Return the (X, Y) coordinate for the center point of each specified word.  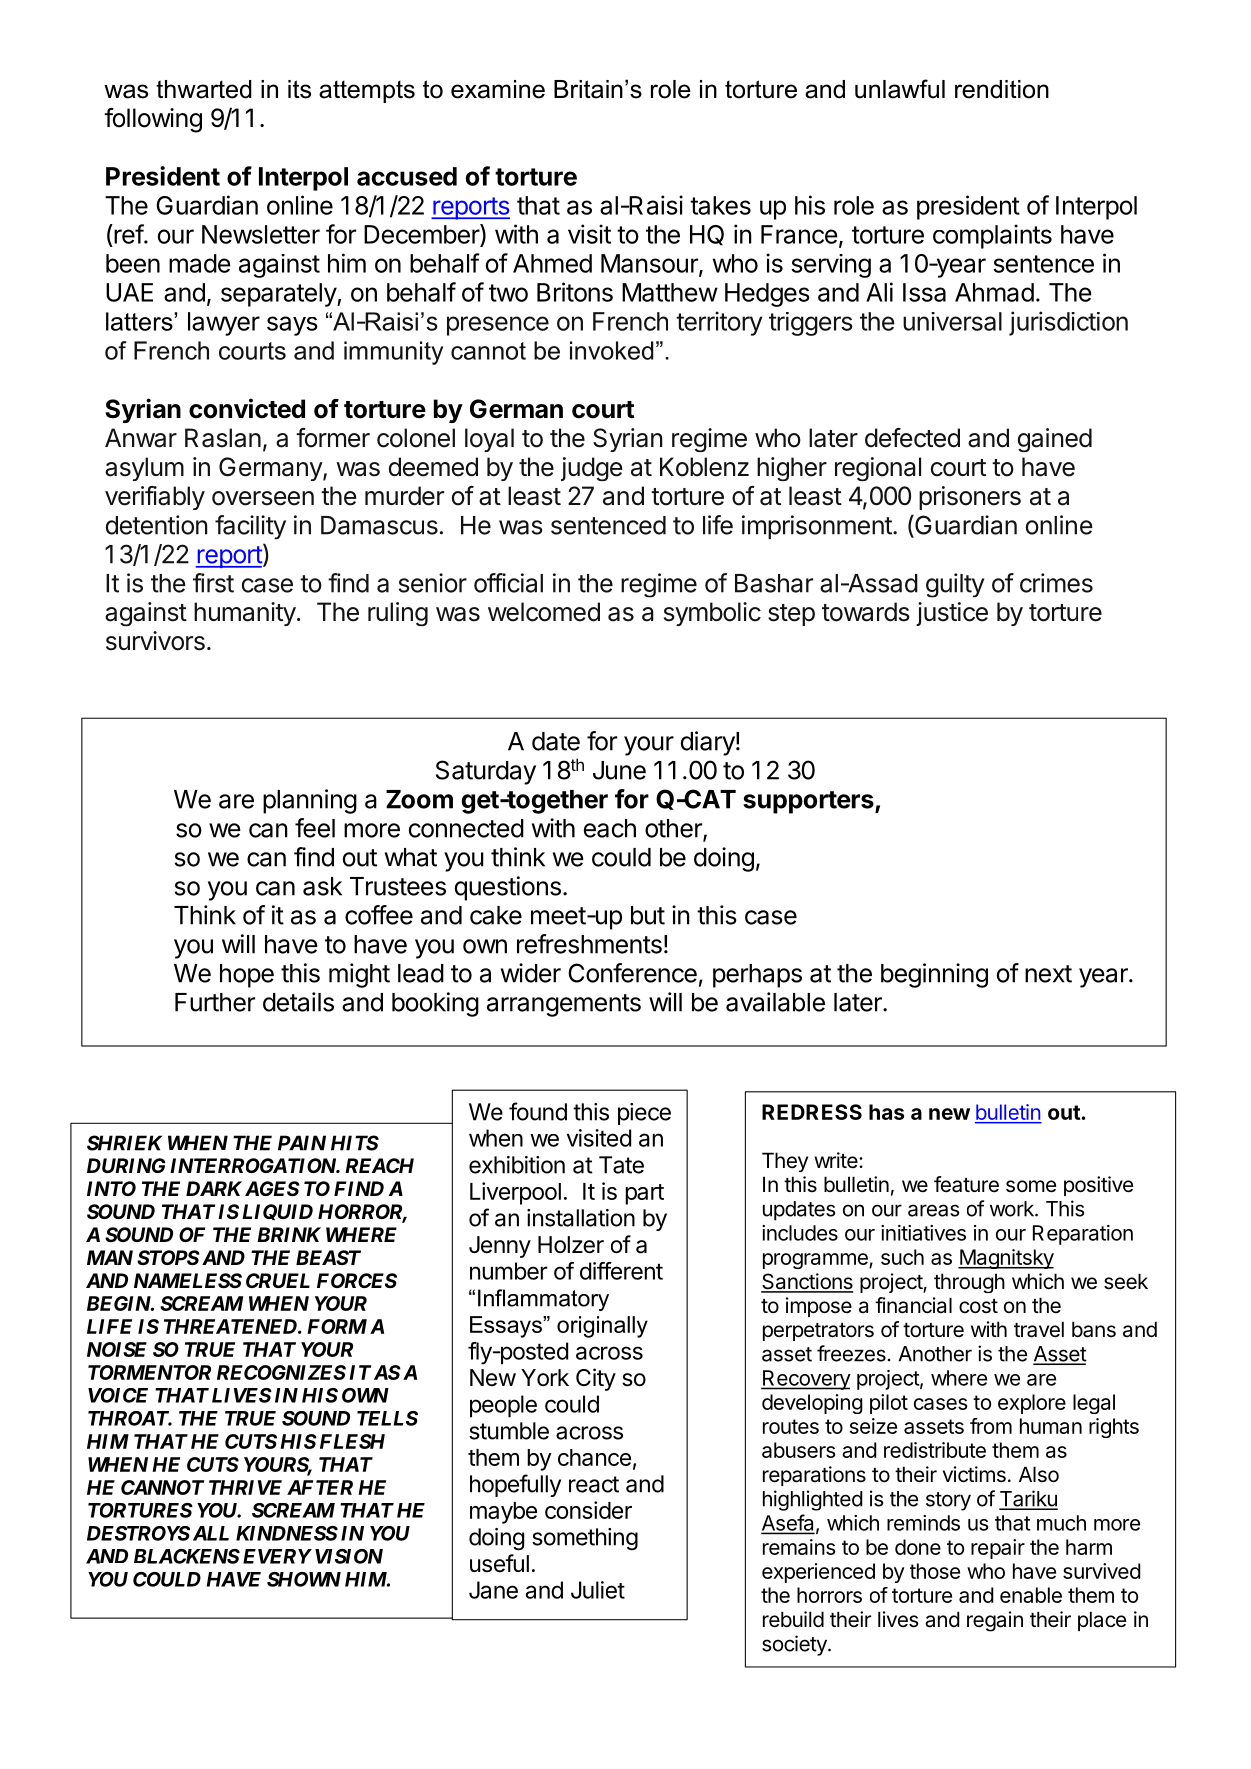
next (1048, 974)
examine (498, 89)
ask (322, 886)
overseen (263, 498)
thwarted (204, 89)
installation (581, 1218)
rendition (1002, 89)
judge (591, 469)
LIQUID (277, 1212)
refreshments (589, 944)
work (1013, 1209)
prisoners (970, 498)
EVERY (277, 1556)
